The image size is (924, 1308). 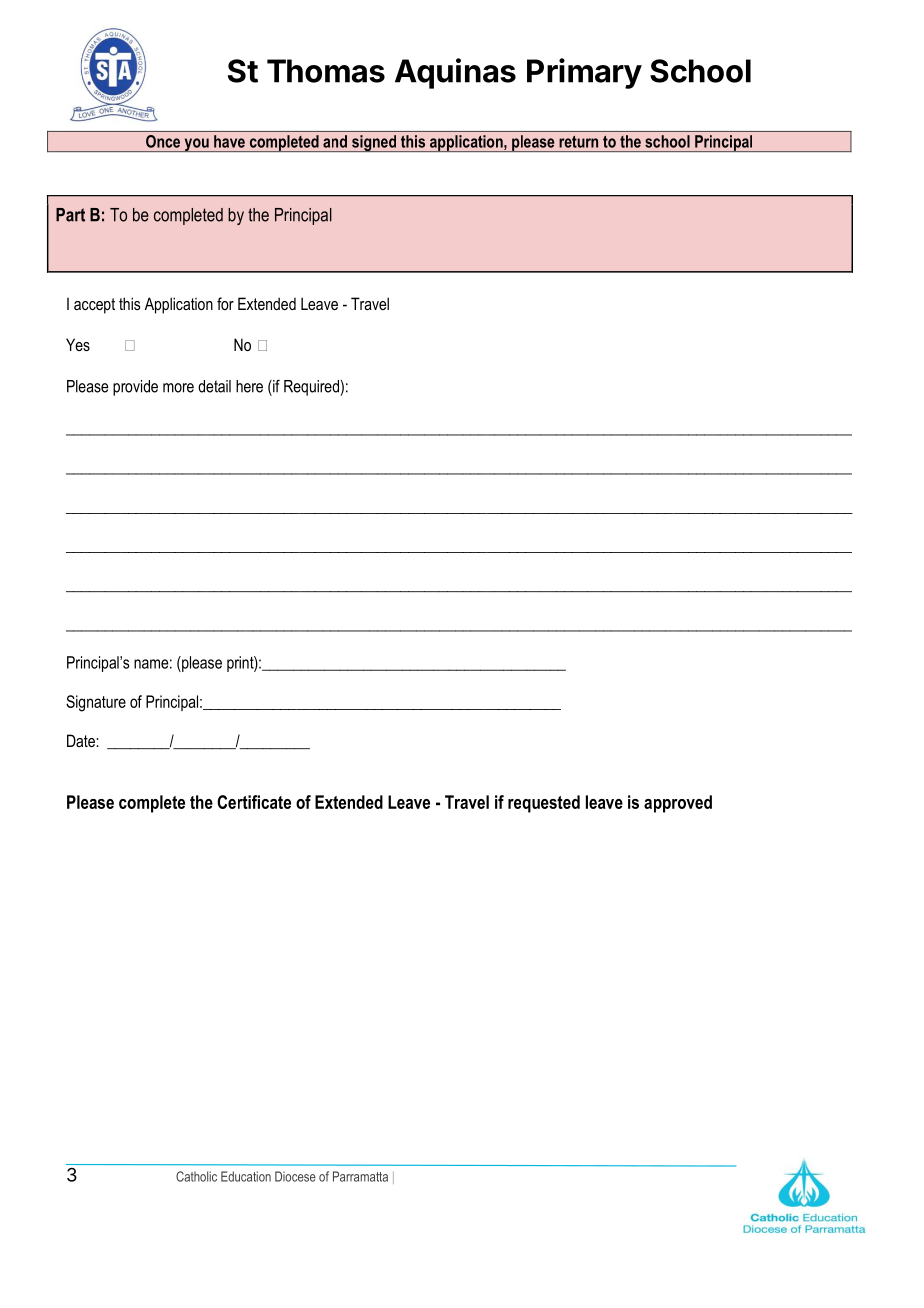 What do you see at coordinates (82, 740) in the screenshot?
I see `Date` at bounding box center [82, 740].
